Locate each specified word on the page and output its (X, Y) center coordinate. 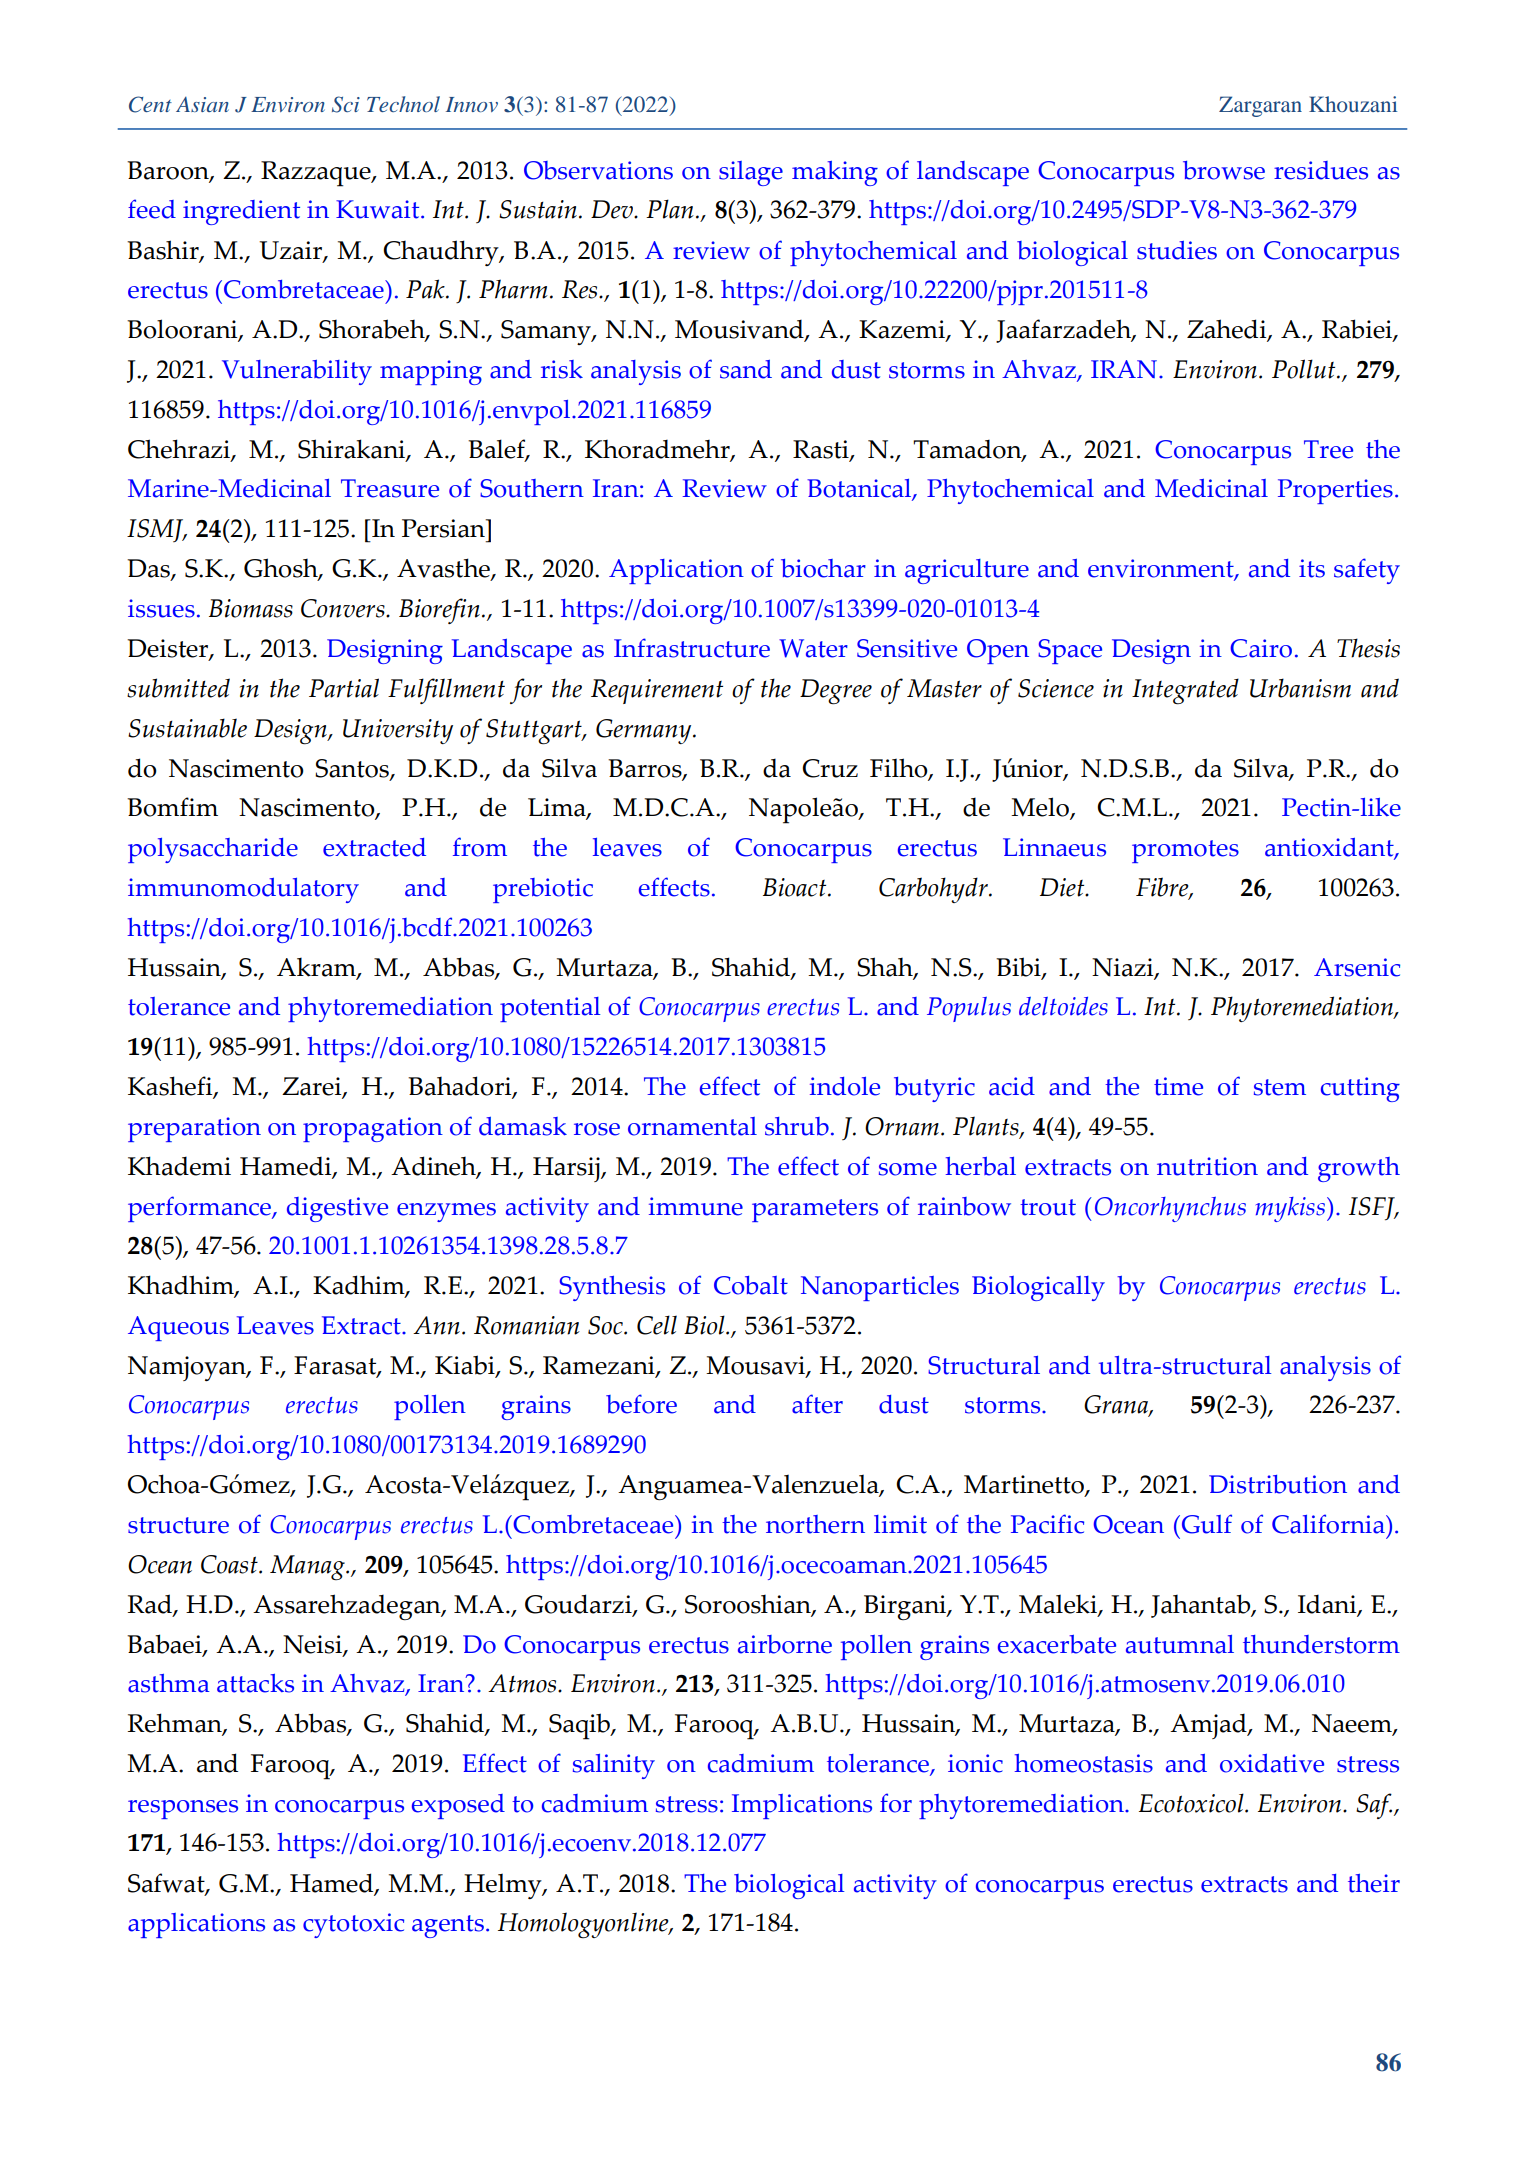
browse (1224, 170)
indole (845, 1086)
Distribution (1278, 1484)
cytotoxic (353, 1925)
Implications (802, 1806)
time (1178, 1086)
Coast (230, 1564)
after (817, 1404)
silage (751, 173)
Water (813, 648)
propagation (373, 1129)
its (1312, 568)
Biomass (251, 608)
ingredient (241, 212)
